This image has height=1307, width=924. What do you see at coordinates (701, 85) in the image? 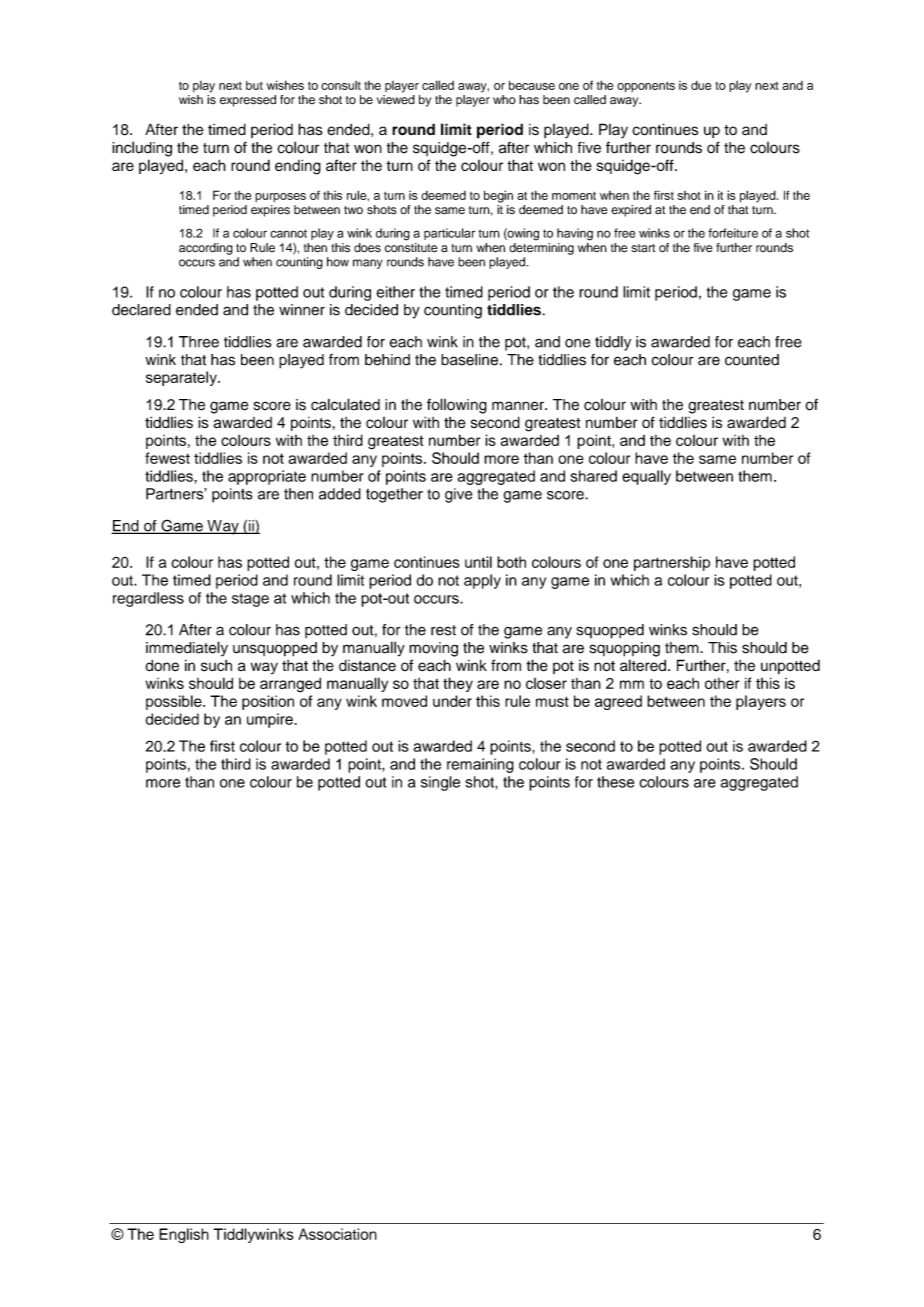
I see `due` at bounding box center [701, 85].
